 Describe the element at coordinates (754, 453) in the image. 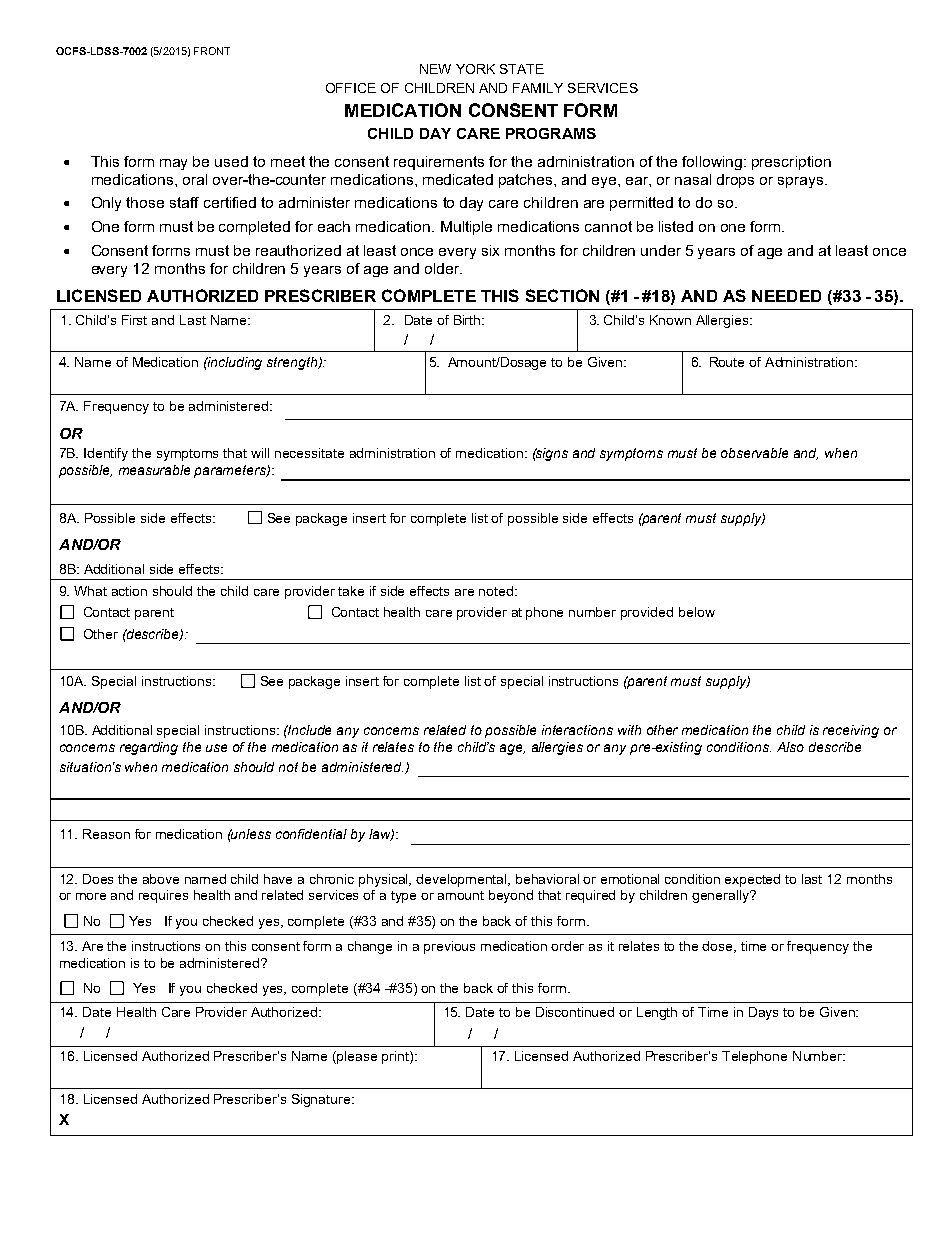

I see `observable` at that location.
